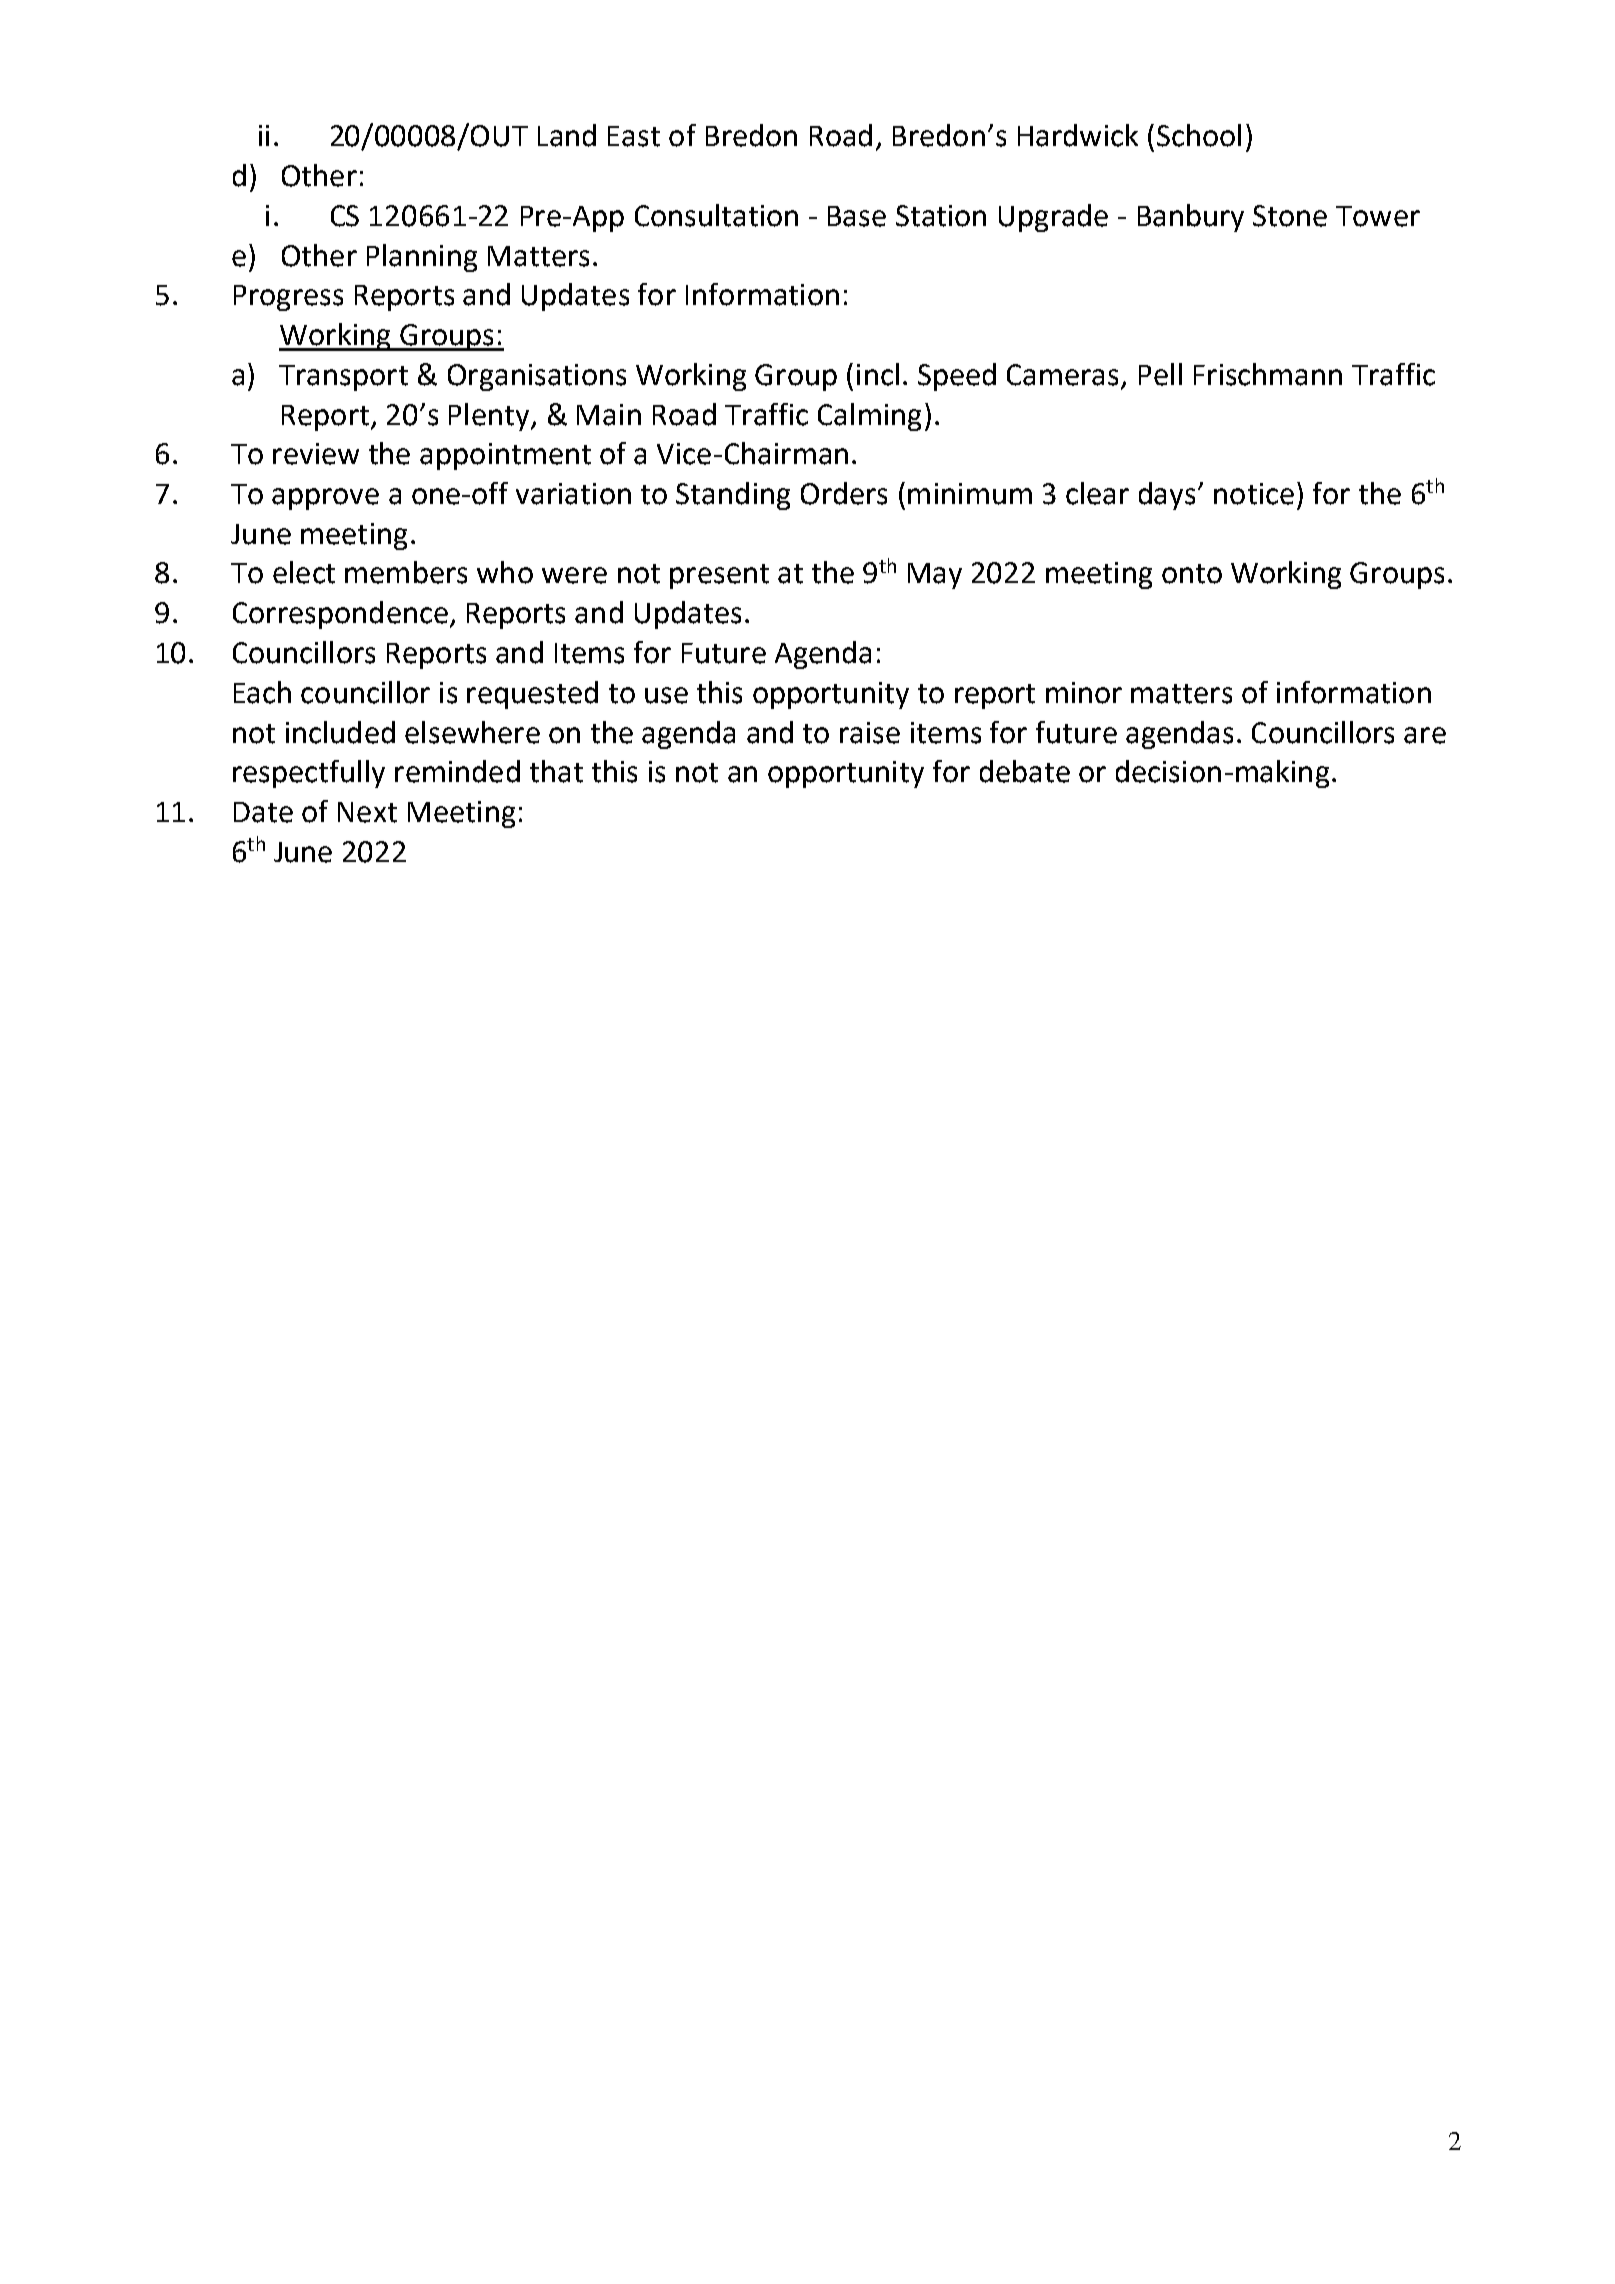 The image size is (1615, 2284). Describe the element at coordinates (367, 812) in the screenshot. I see `Next` at that location.
